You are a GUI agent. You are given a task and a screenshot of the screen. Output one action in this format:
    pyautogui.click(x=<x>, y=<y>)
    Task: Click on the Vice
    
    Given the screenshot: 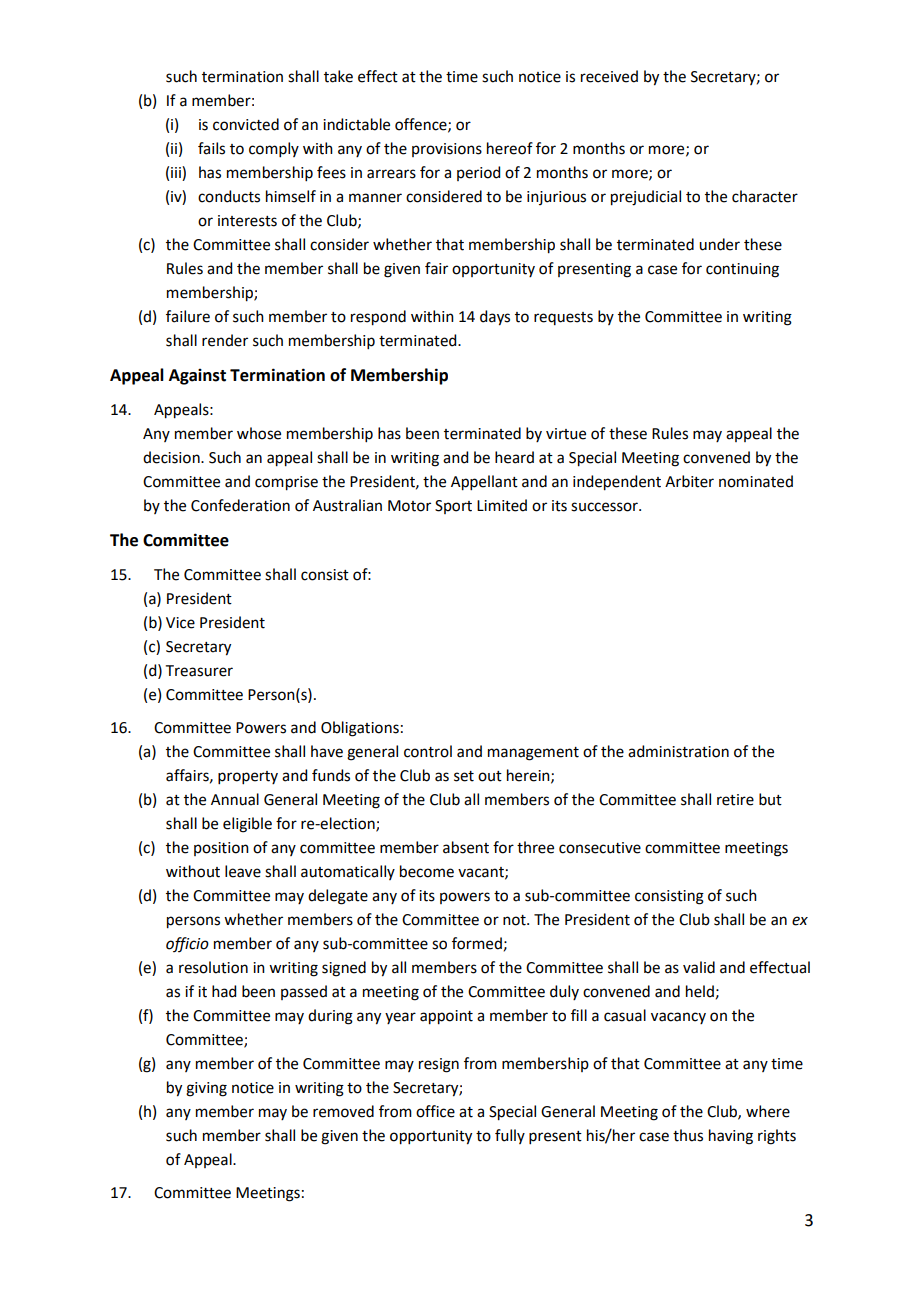 What is the action you would take?
    pyautogui.click(x=180, y=623)
